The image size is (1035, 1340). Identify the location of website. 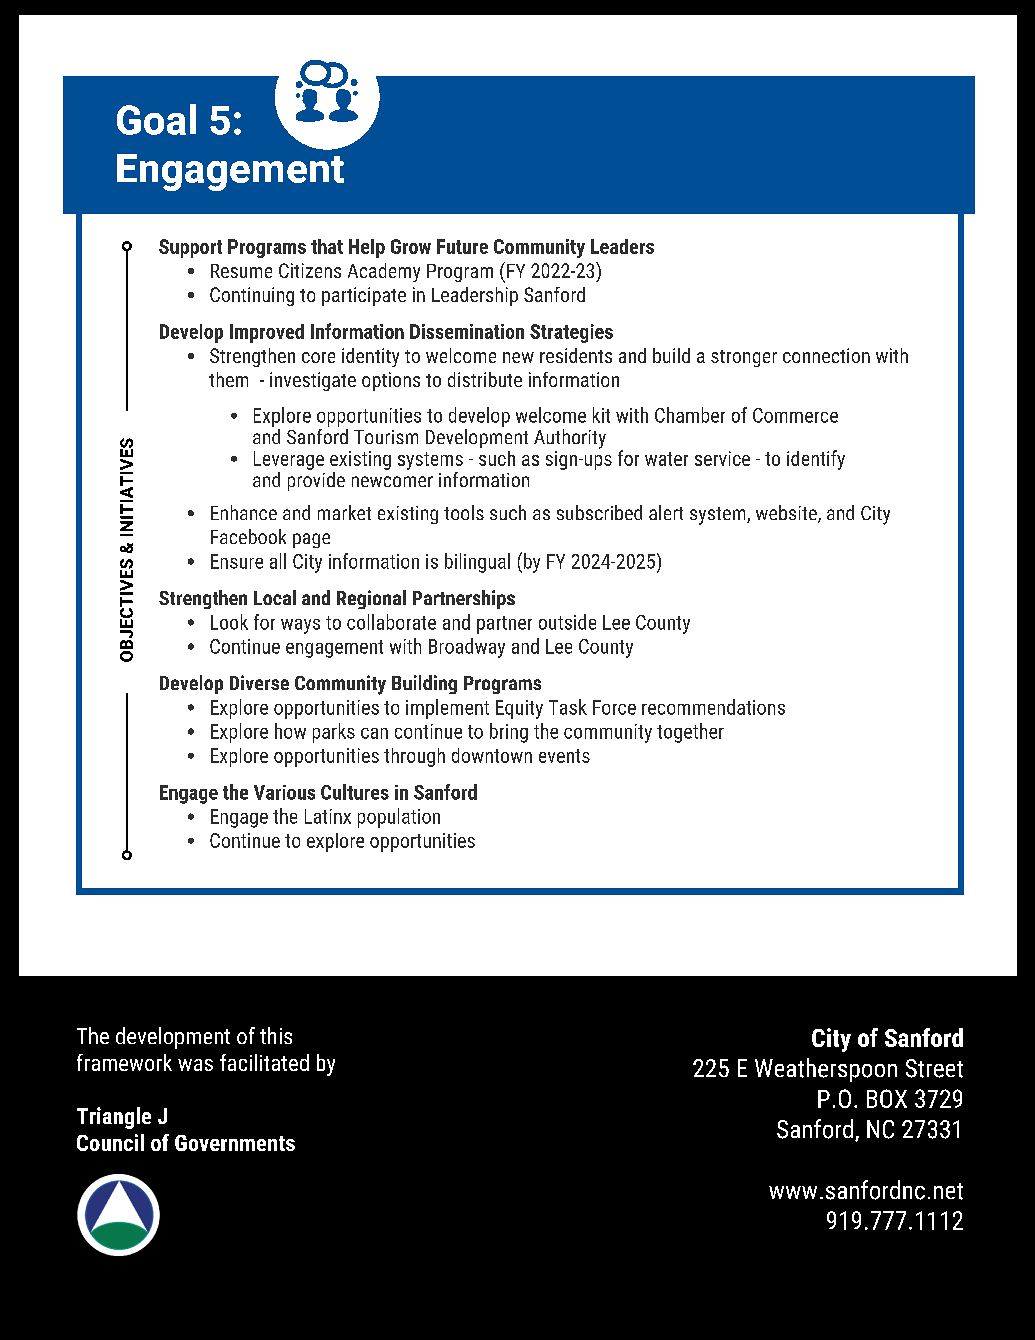
(787, 514).
